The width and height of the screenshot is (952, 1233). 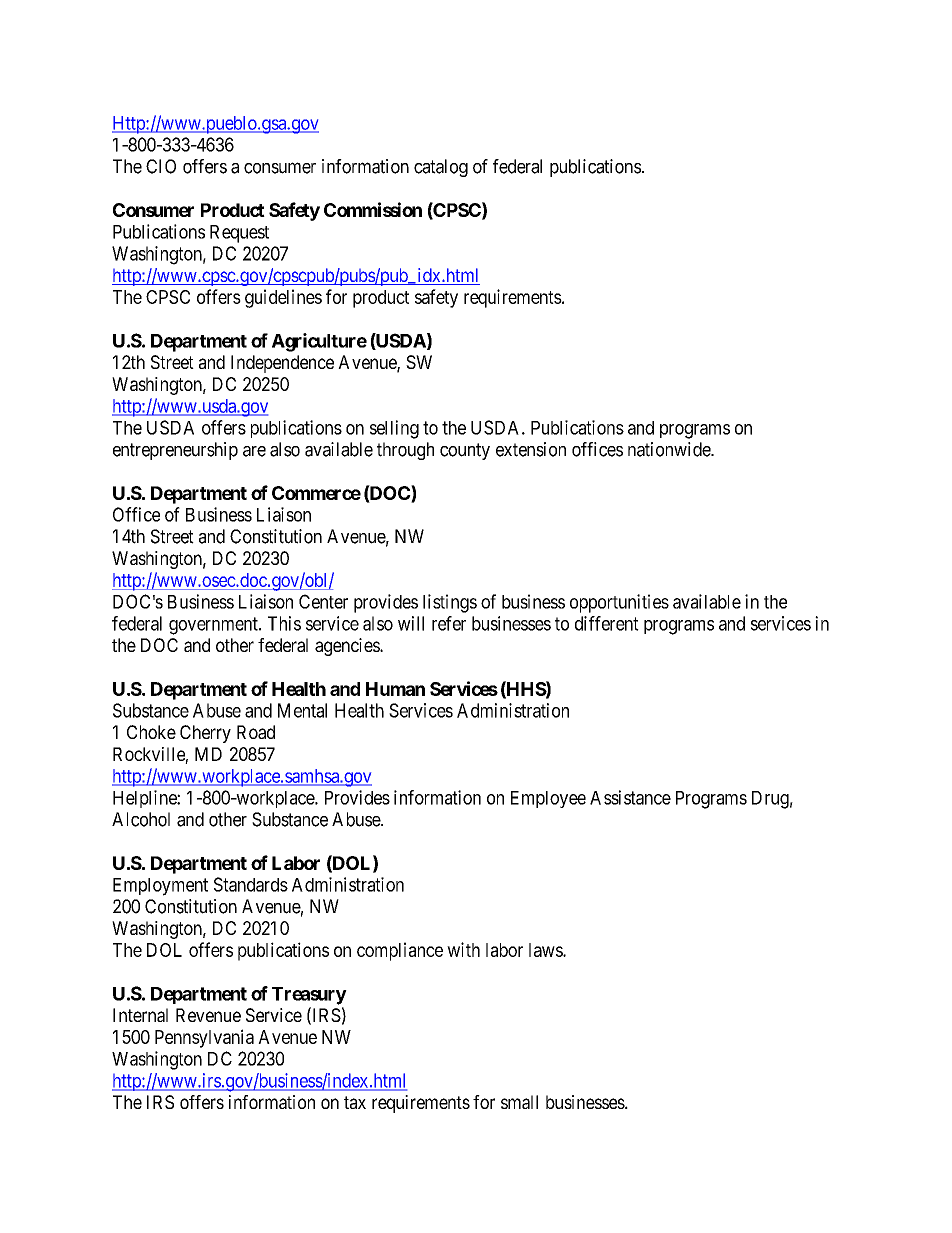 What do you see at coordinates (355, 1102) in the screenshot?
I see `tax` at bounding box center [355, 1102].
